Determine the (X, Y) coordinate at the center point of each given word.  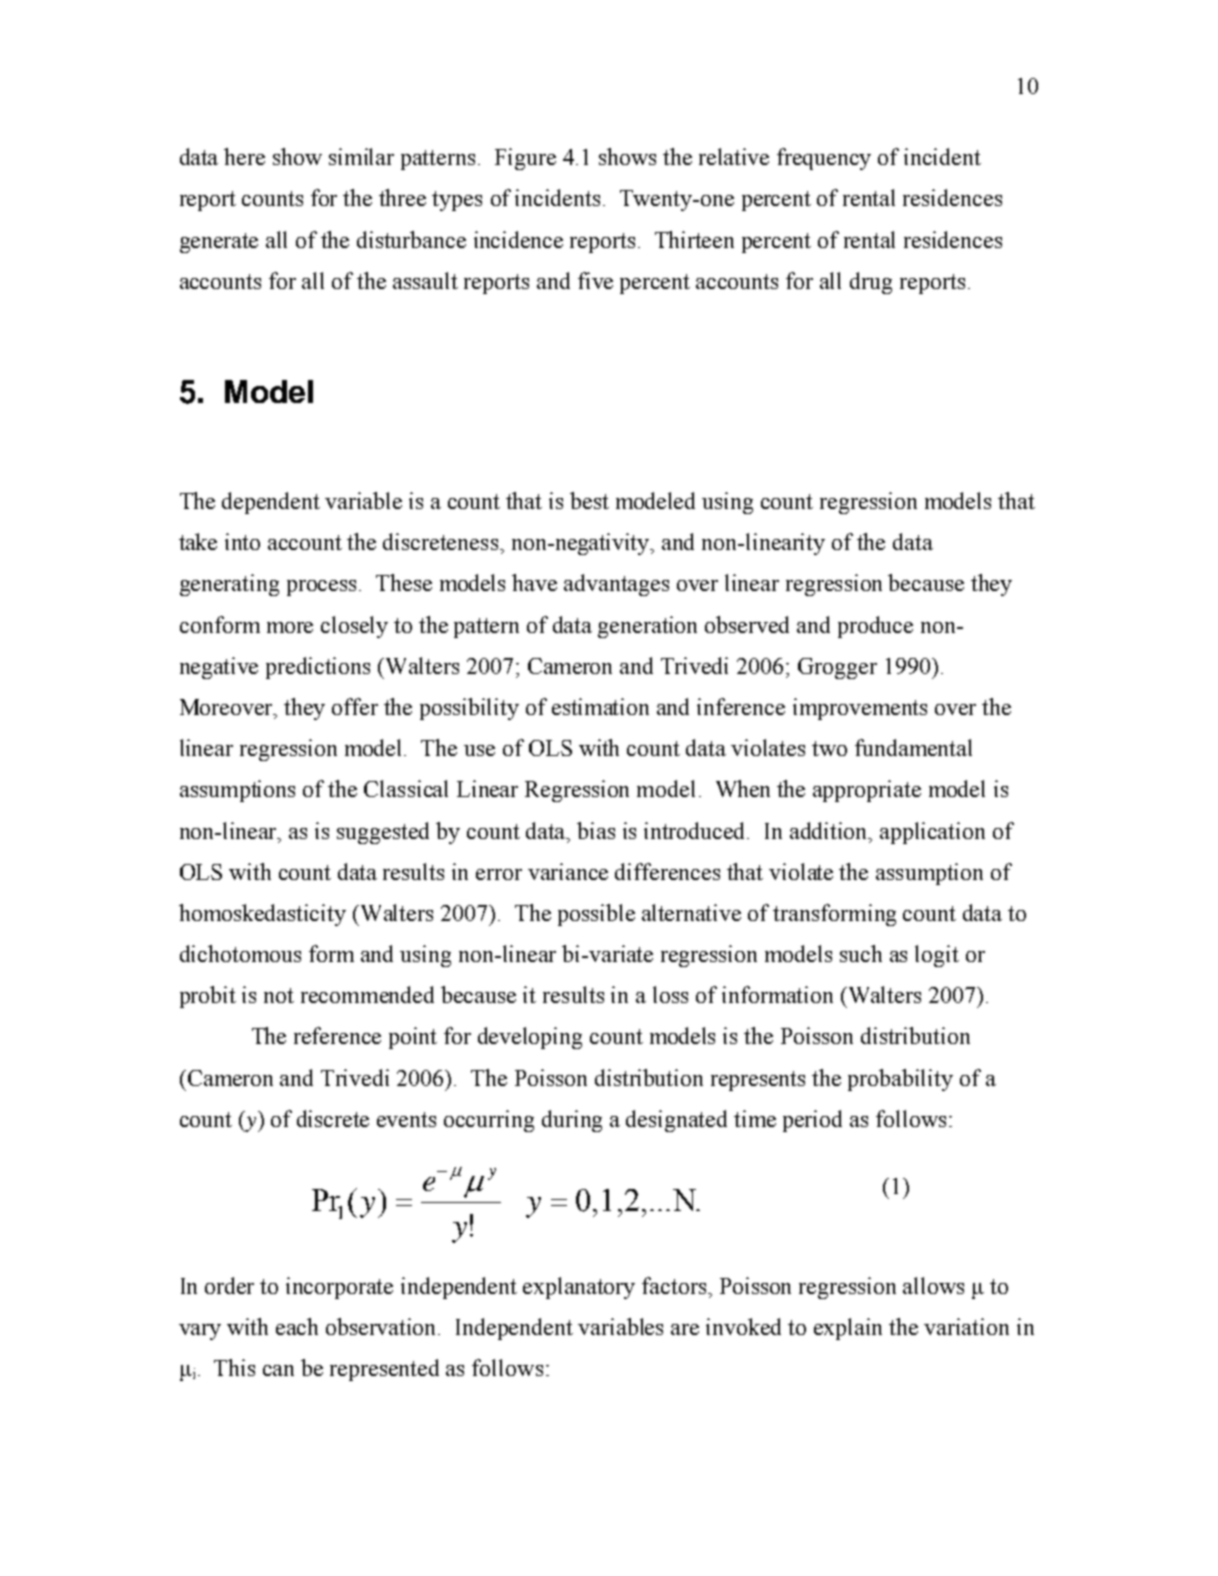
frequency (824, 159)
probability (900, 1080)
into (242, 541)
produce (875, 627)
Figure (525, 159)
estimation (600, 706)
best (589, 500)
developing (530, 1038)
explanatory (579, 1288)
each (297, 1326)
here (244, 156)
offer (355, 706)
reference (337, 1035)
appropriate (867, 791)
